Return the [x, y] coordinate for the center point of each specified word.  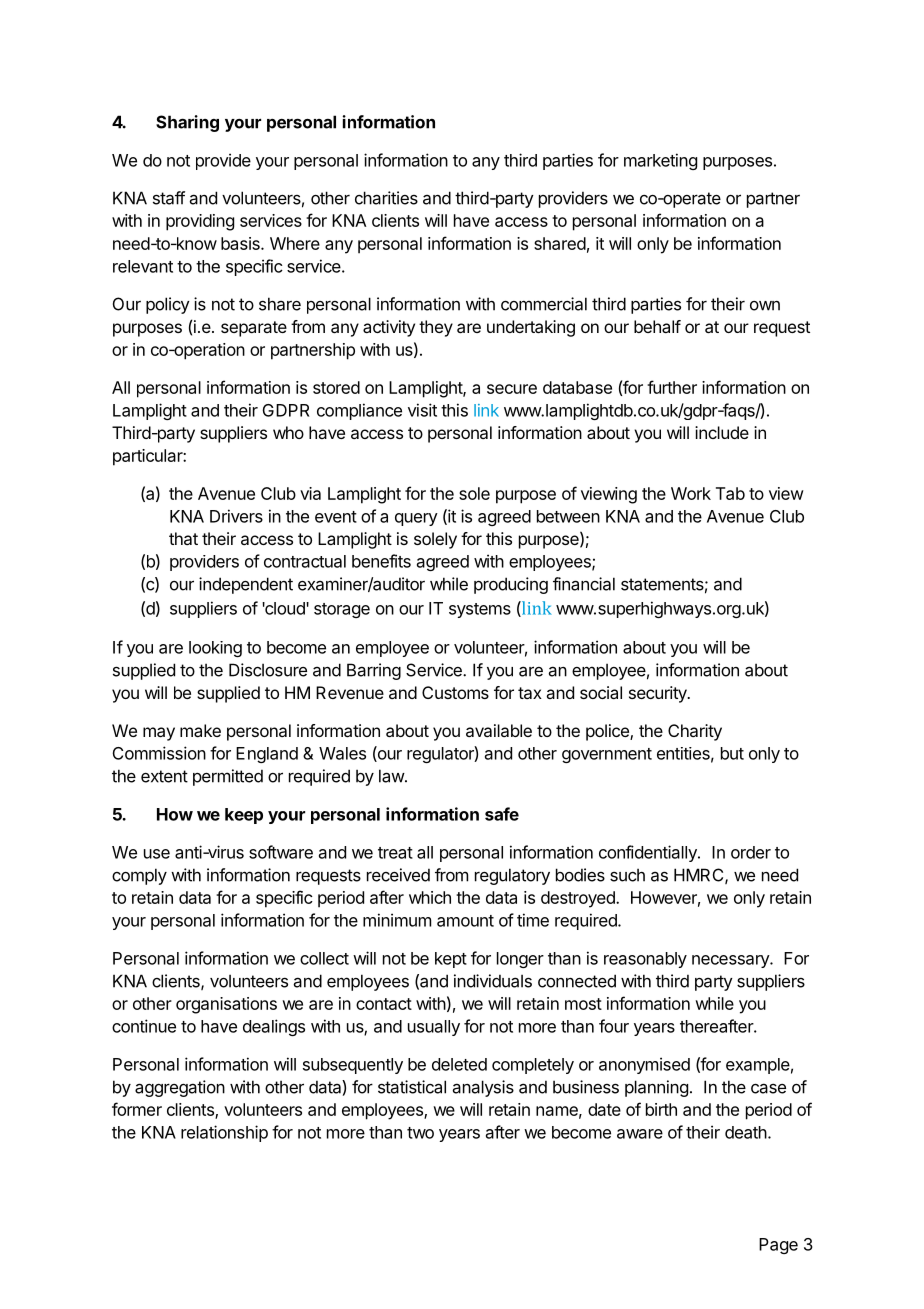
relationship [224, 1133]
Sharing [187, 123]
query [416, 519]
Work [691, 493]
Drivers [236, 516]
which [430, 897]
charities [386, 198]
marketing [660, 161]
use [157, 854]
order [751, 852]
